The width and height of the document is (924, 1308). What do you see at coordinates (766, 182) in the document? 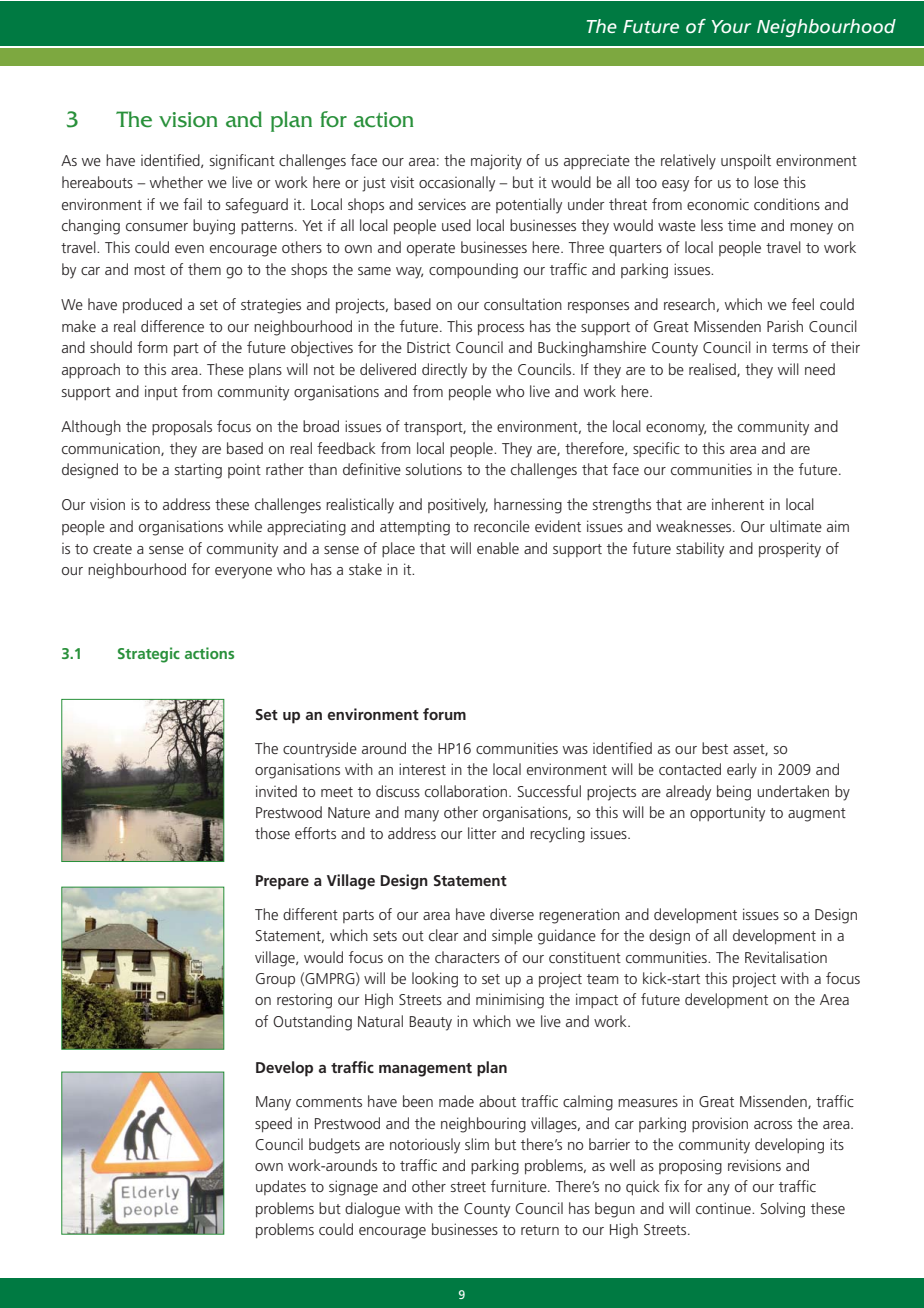
I see `lose` at bounding box center [766, 182].
